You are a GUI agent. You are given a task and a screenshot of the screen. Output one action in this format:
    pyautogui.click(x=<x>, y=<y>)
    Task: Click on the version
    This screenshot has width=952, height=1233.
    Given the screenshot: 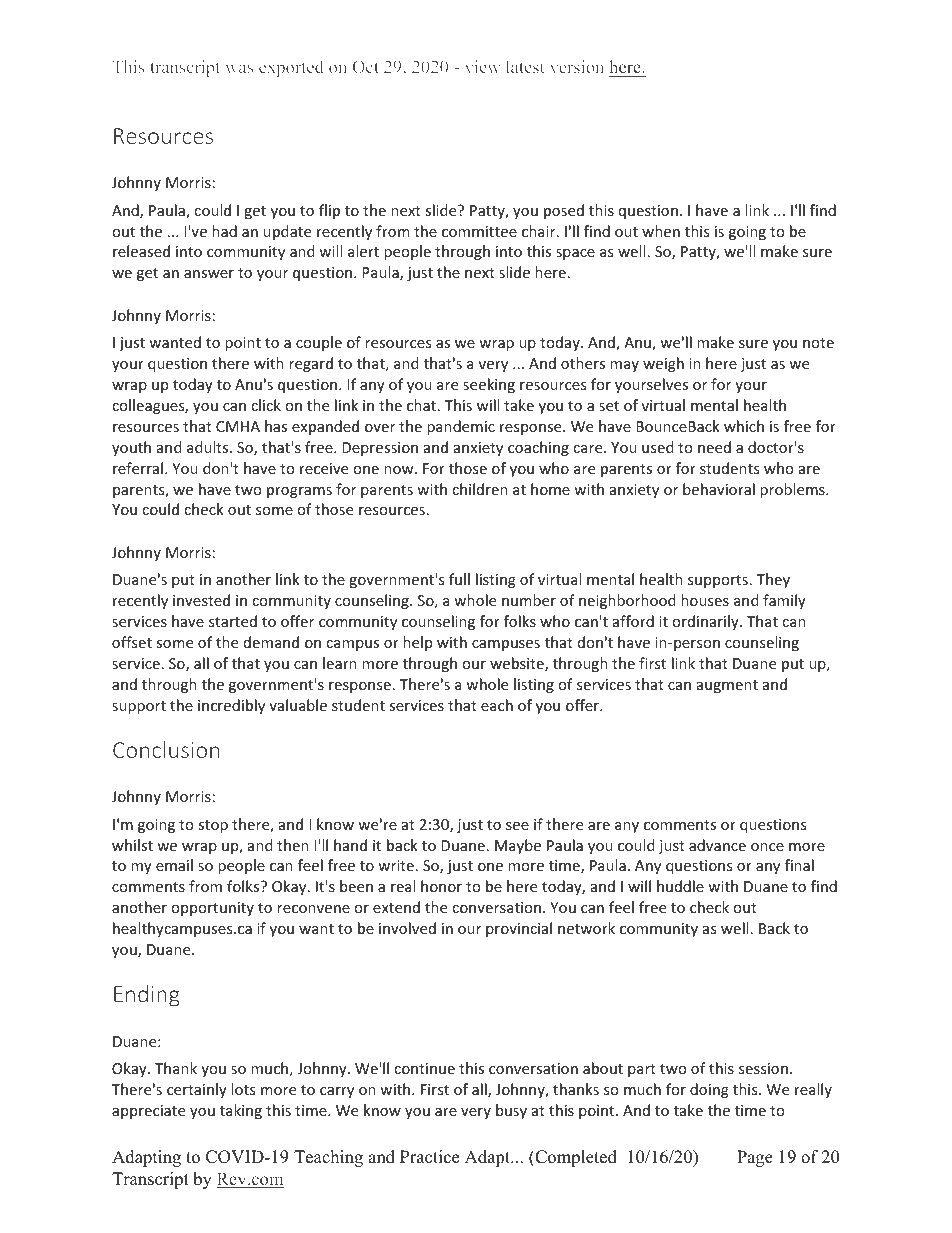 What is the action you would take?
    pyautogui.click(x=577, y=66)
